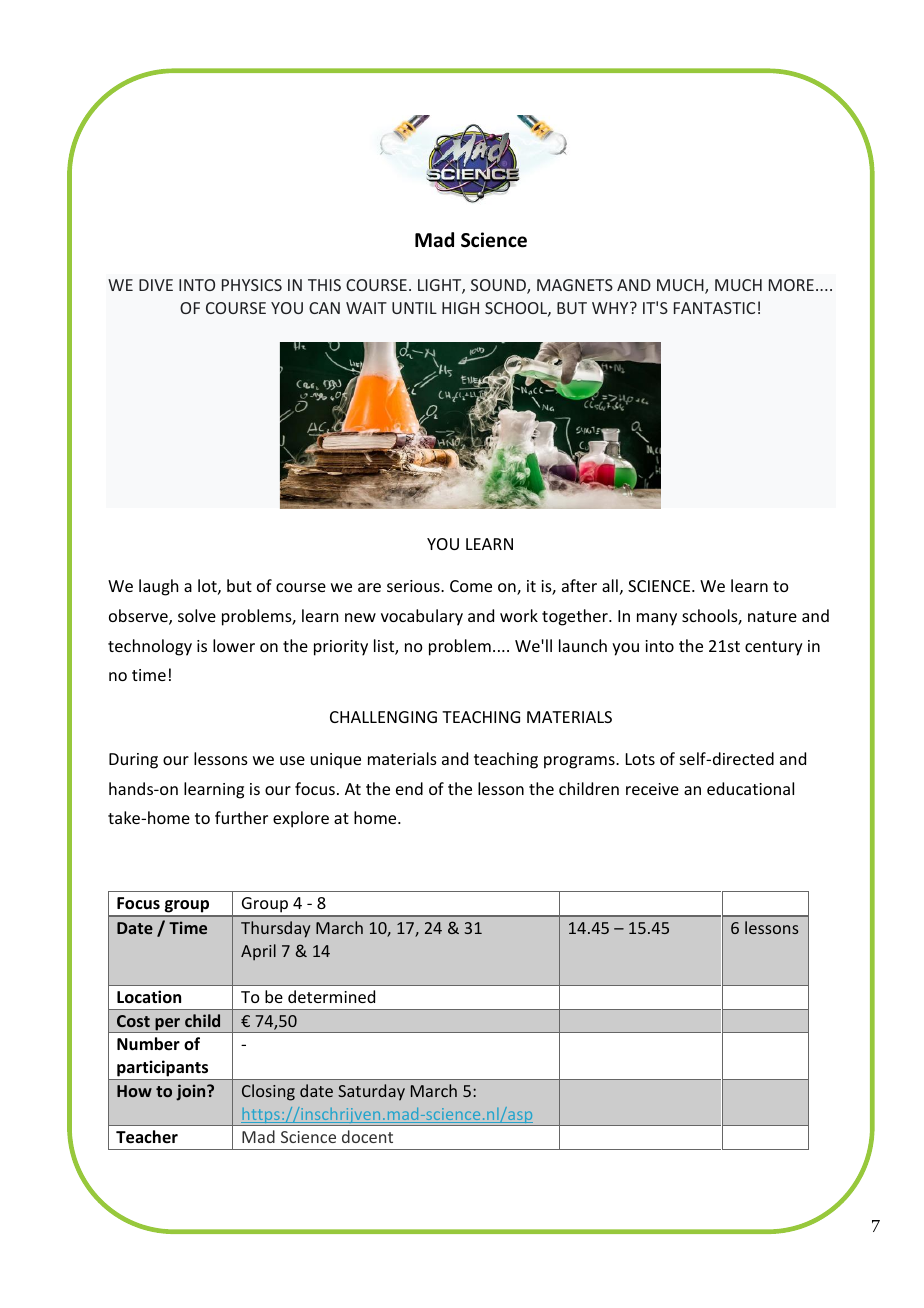  I want to click on further, so click(241, 817).
